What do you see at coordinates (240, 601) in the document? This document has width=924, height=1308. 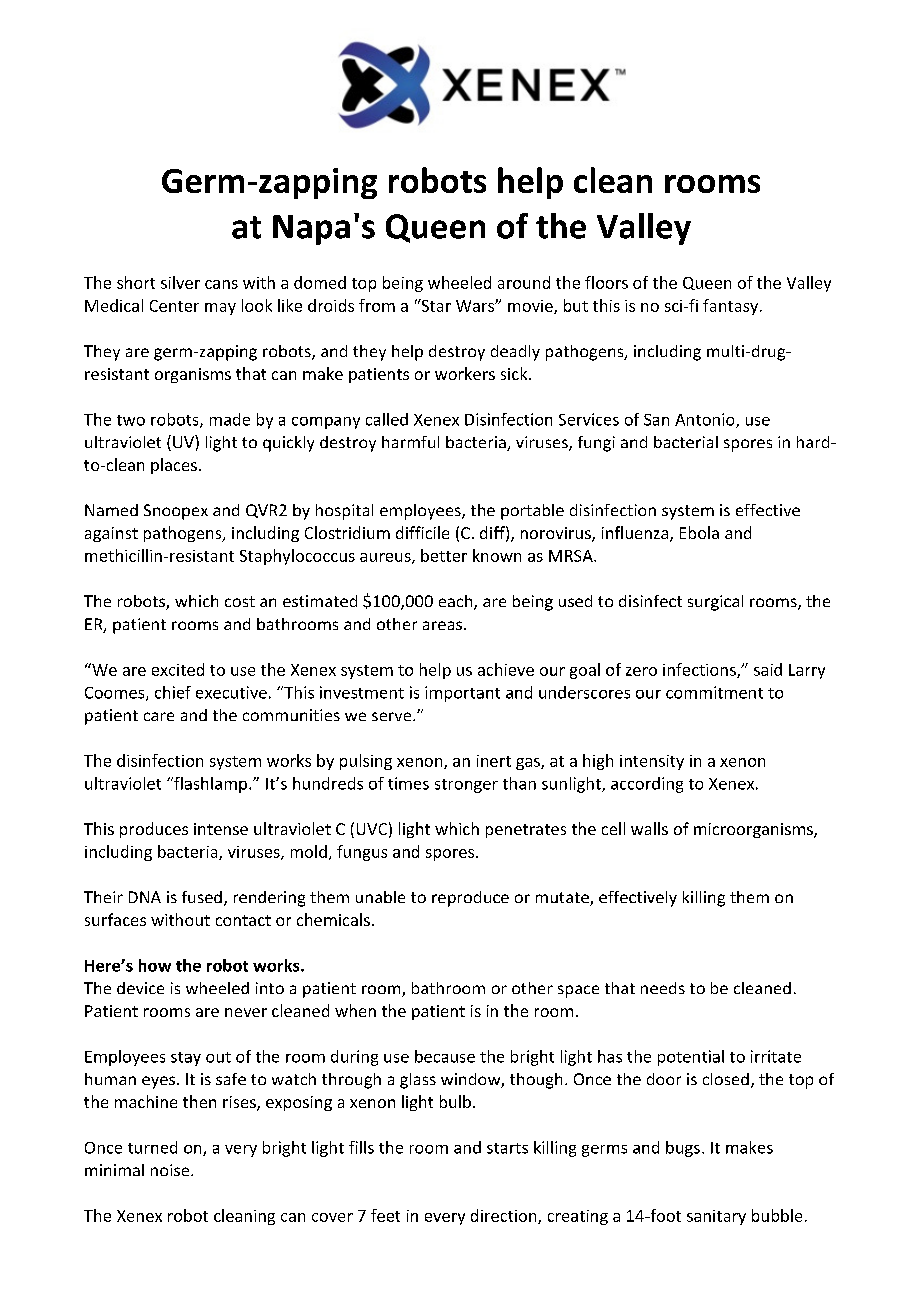 I see `cost` at bounding box center [240, 601].
